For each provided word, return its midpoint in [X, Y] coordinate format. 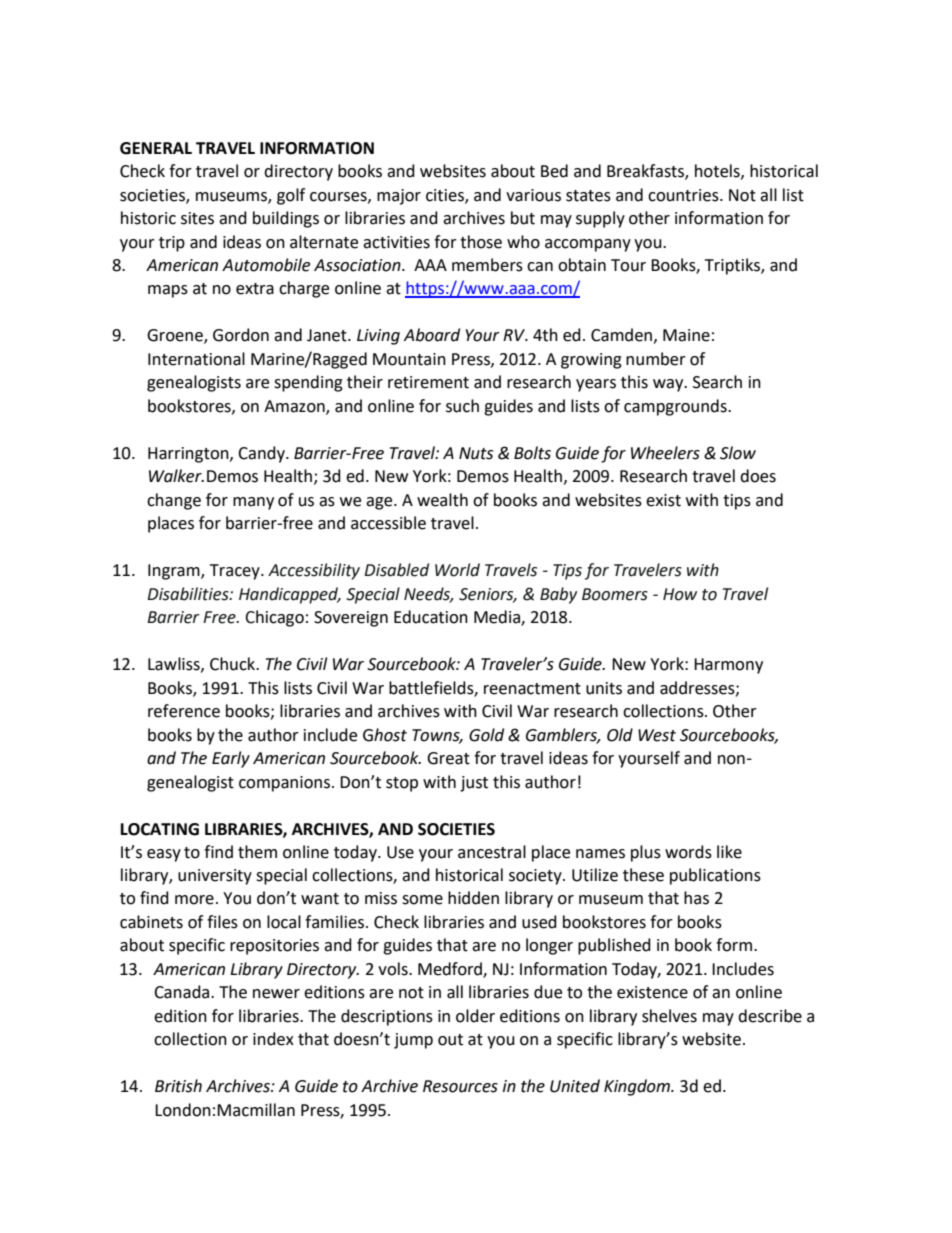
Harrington [189, 455]
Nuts [476, 453]
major [399, 197]
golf [291, 196]
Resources [460, 1086]
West [657, 735]
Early [231, 759]
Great [448, 758]
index [273, 1039]
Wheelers [665, 453]
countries [684, 195]
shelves [669, 1016]
